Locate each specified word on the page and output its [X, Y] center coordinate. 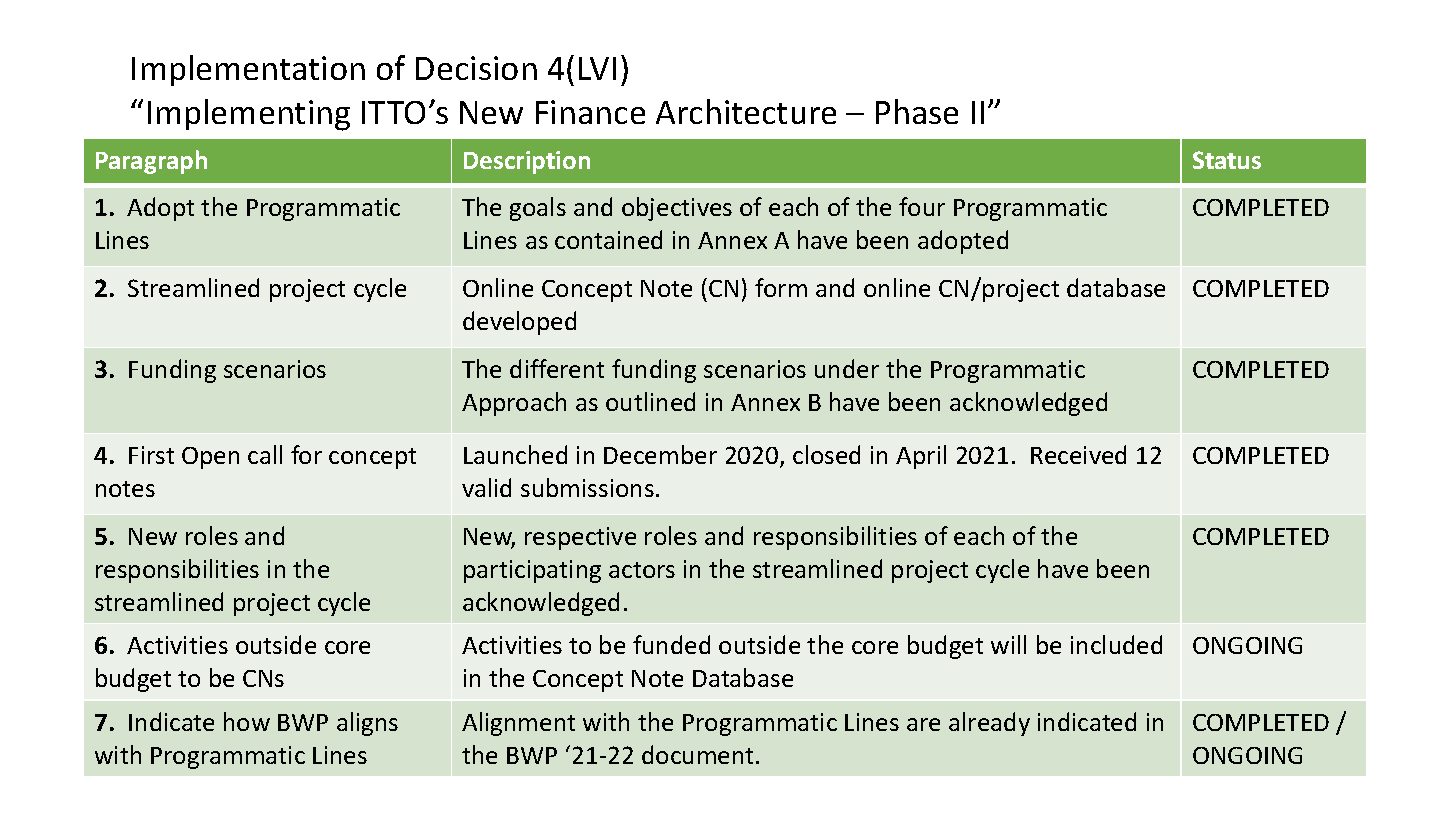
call [265, 454]
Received [1078, 454]
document [697, 754]
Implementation [248, 70]
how [247, 721]
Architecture [746, 111]
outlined [650, 401]
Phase [917, 111]
